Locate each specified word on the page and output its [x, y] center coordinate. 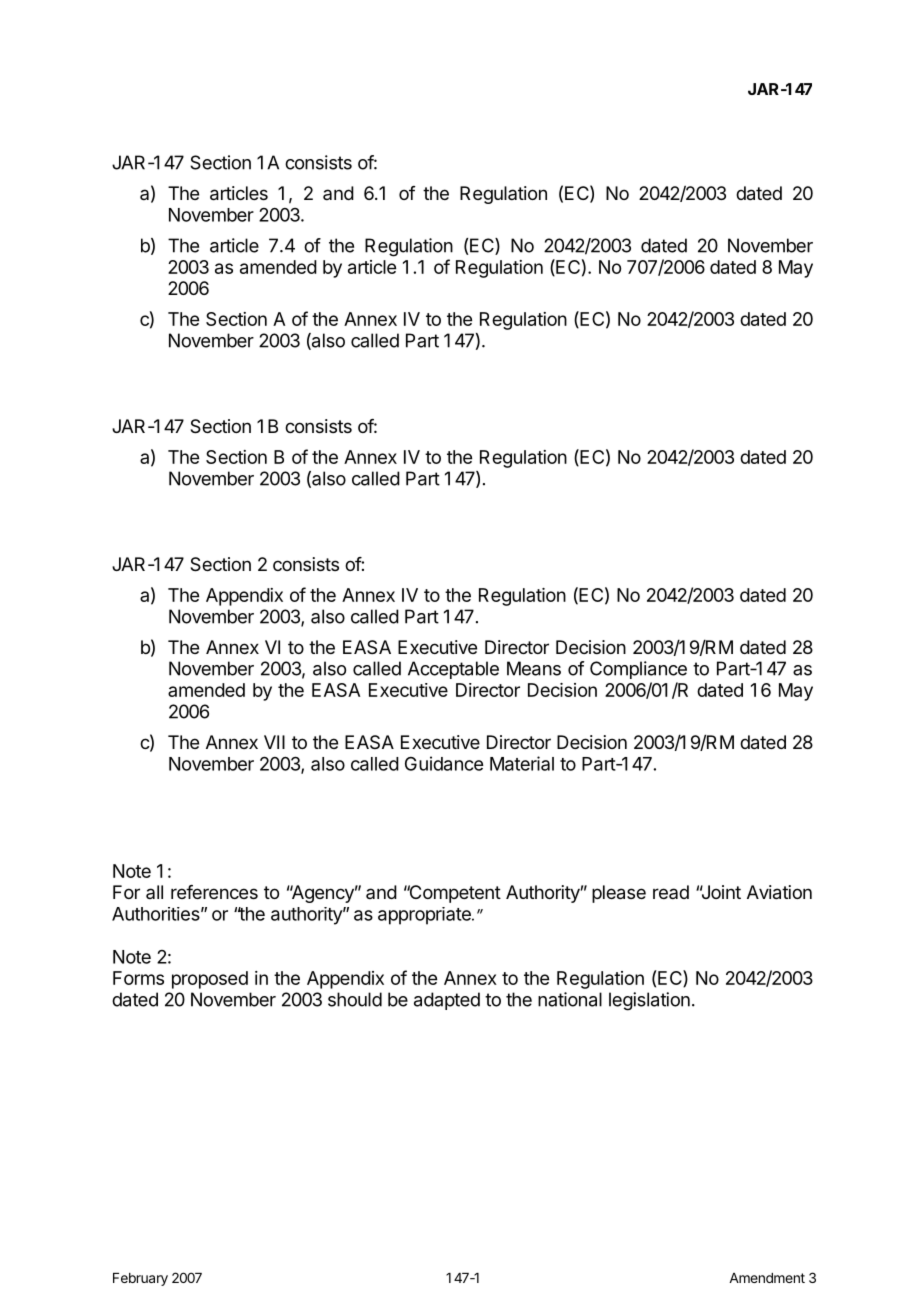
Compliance [638, 670]
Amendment [767, 1278]
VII [274, 742]
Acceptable [453, 670]
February [140, 1279]
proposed [210, 980]
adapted [447, 1001]
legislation [649, 1001]
